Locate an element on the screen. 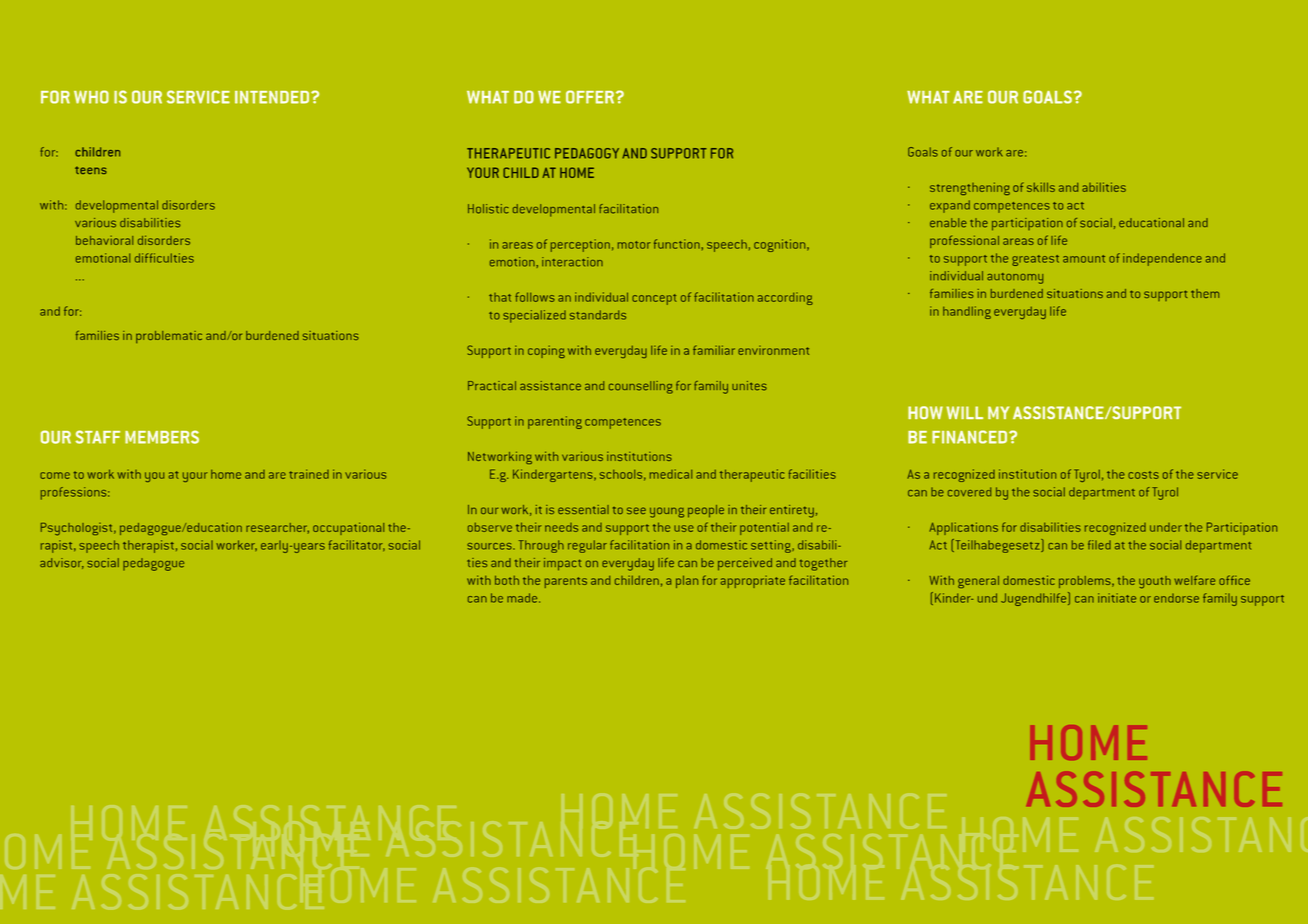 The height and width of the screenshot is (924, 1308). PEDAGOGY is located at coordinates (587, 153).
